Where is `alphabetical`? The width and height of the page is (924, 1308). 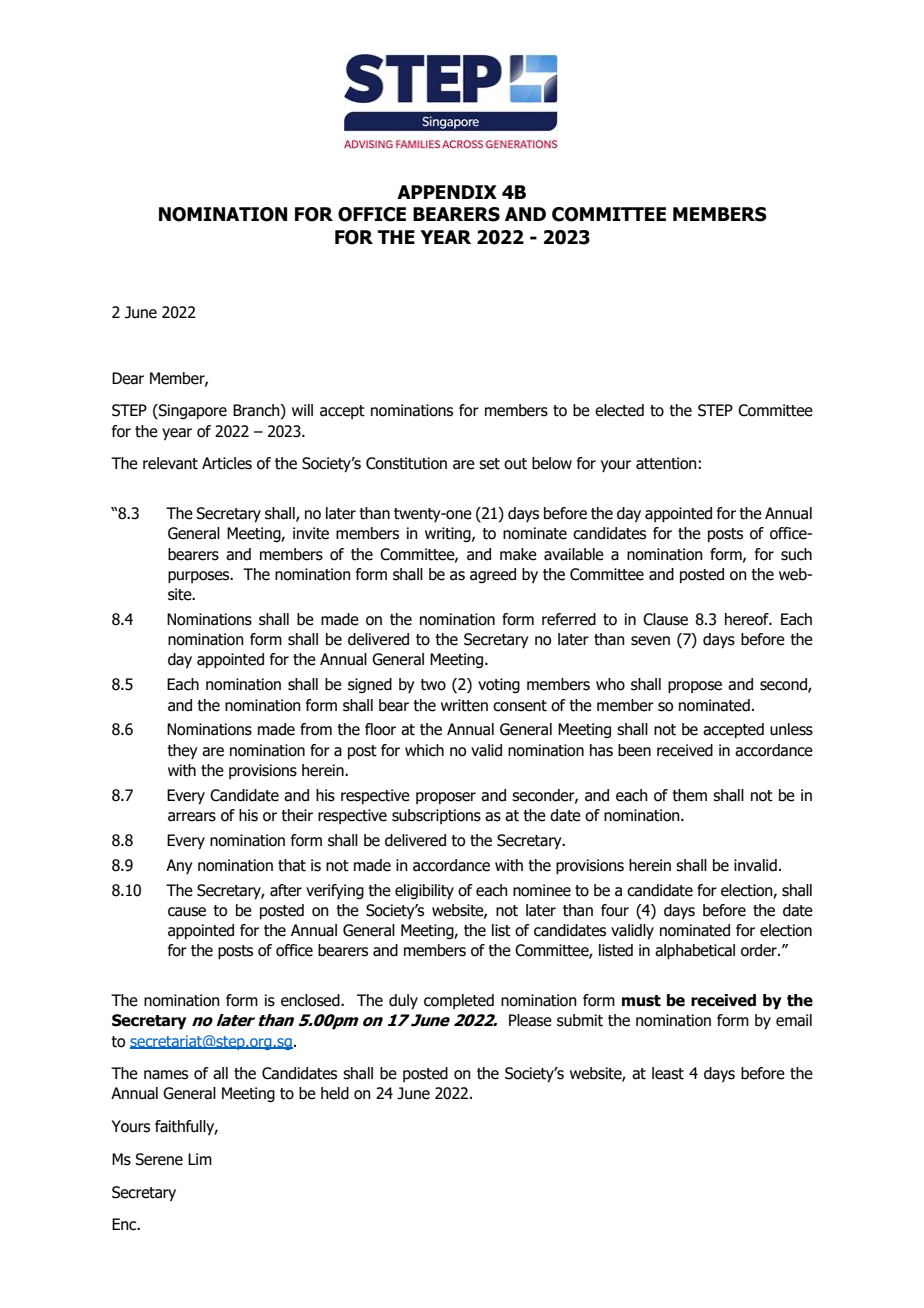 alphabetical is located at coordinates (695, 952).
